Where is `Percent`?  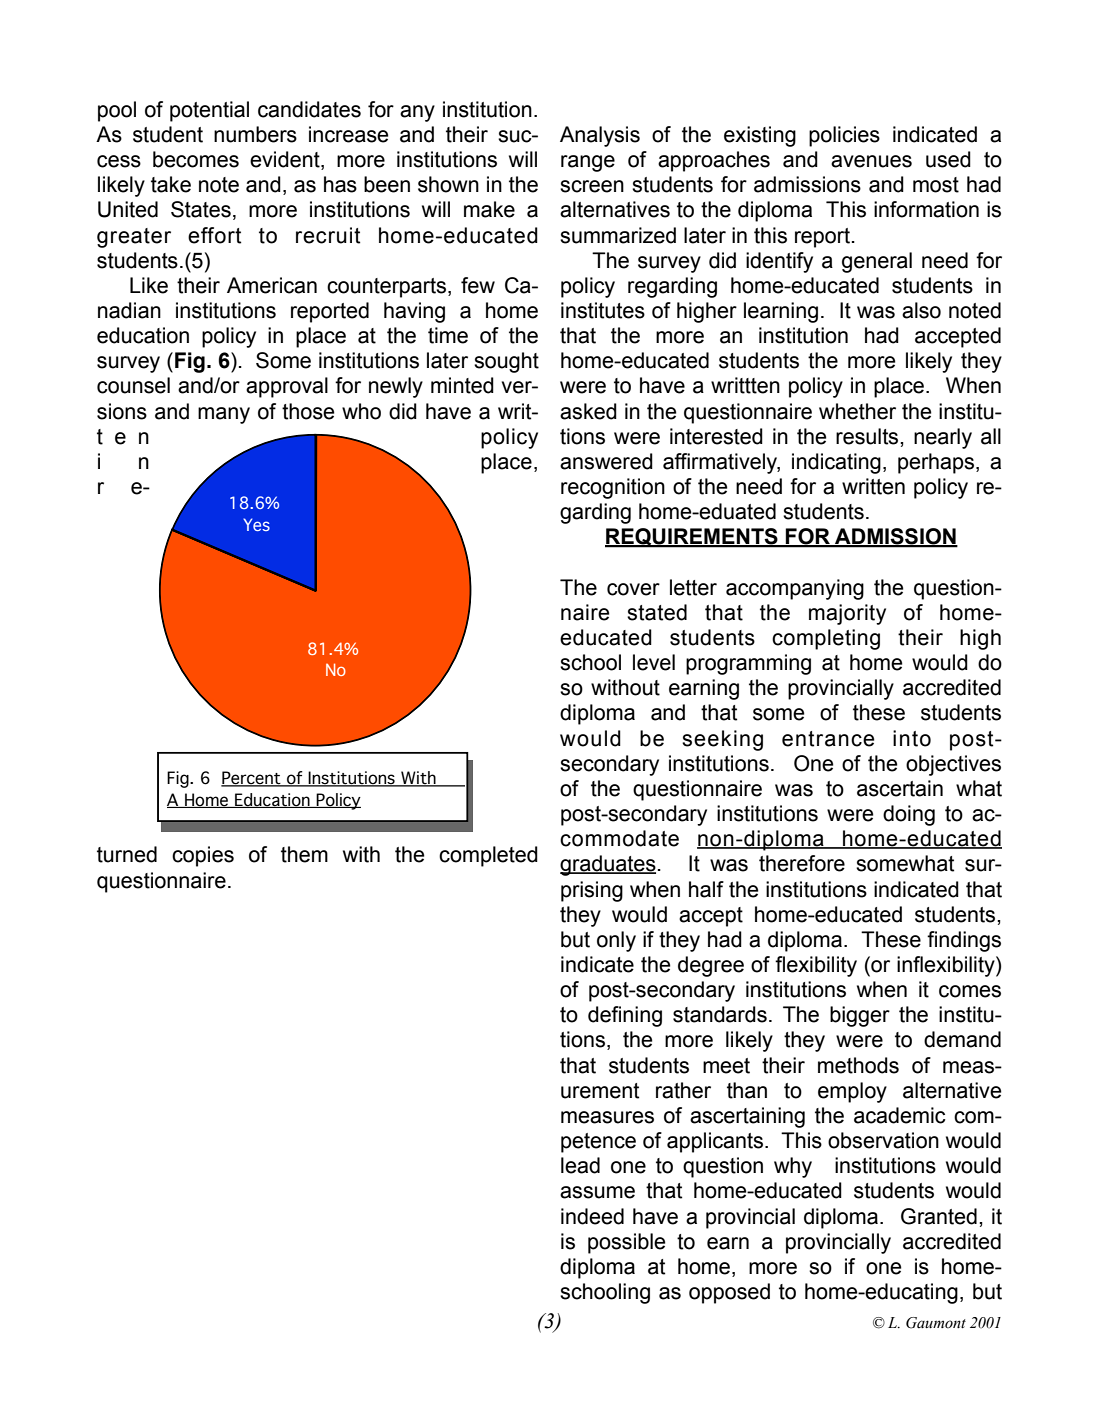
Percent is located at coordinates (252, 779).
